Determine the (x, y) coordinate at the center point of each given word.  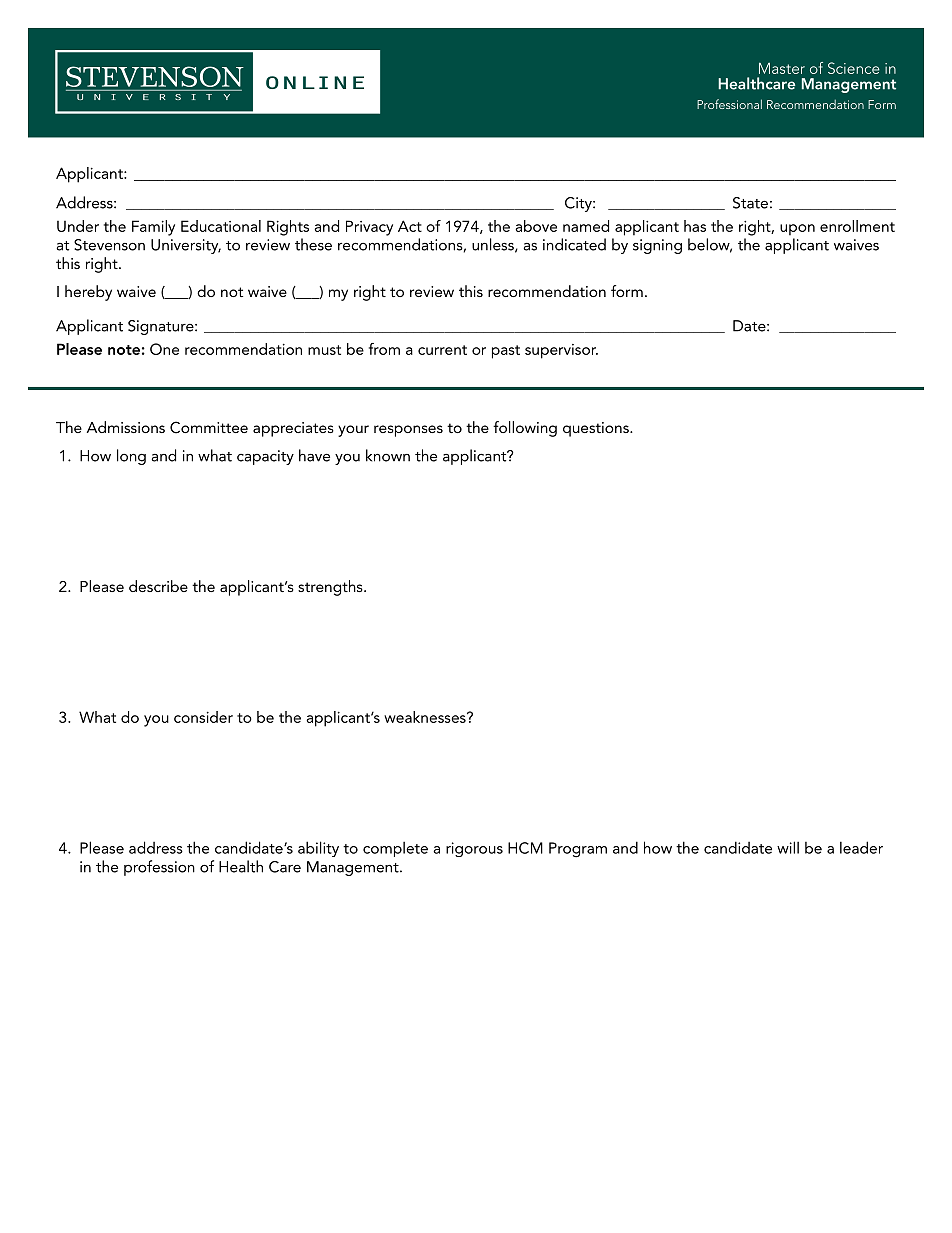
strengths (331, 588)
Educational (221, 226)
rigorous (474, 849)
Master (782, 68)
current (442, 350)
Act (410, 226)
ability (318, 849)
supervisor (561, 351)
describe (158, 586)
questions (597, 429)
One (164, 349)
